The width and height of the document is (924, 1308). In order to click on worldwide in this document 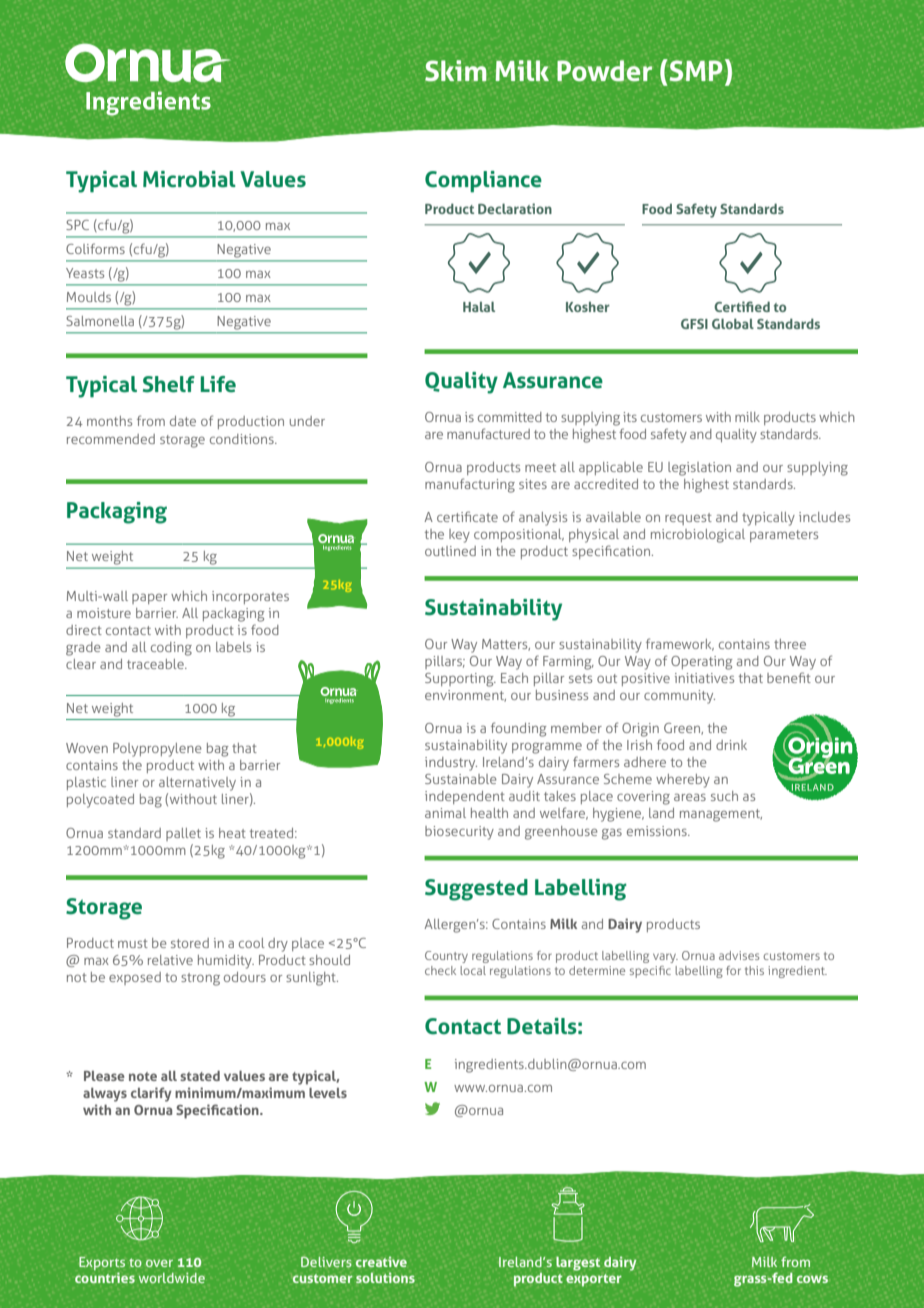, I will do `click(172, 1277)`.
